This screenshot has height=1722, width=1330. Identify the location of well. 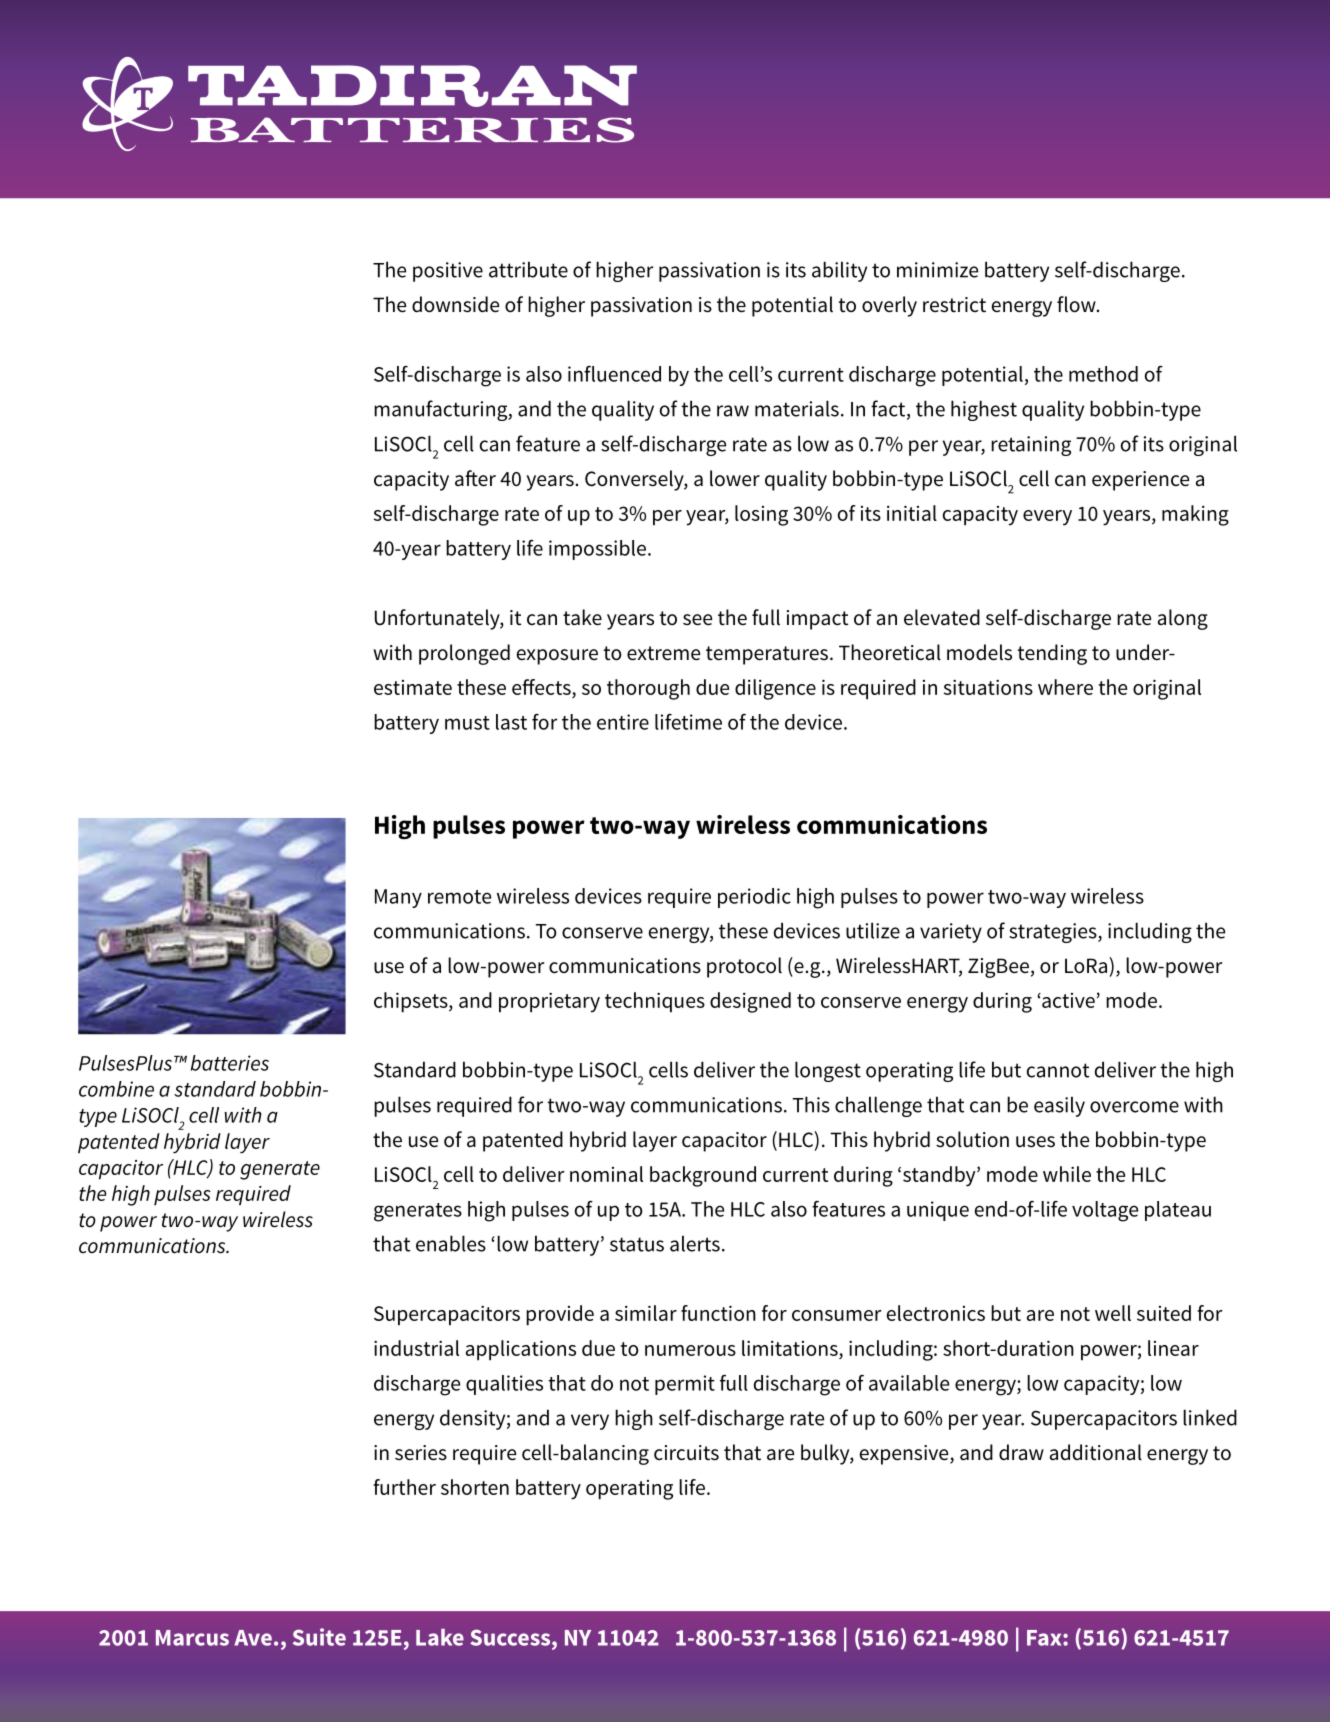
(1113, 1313).
